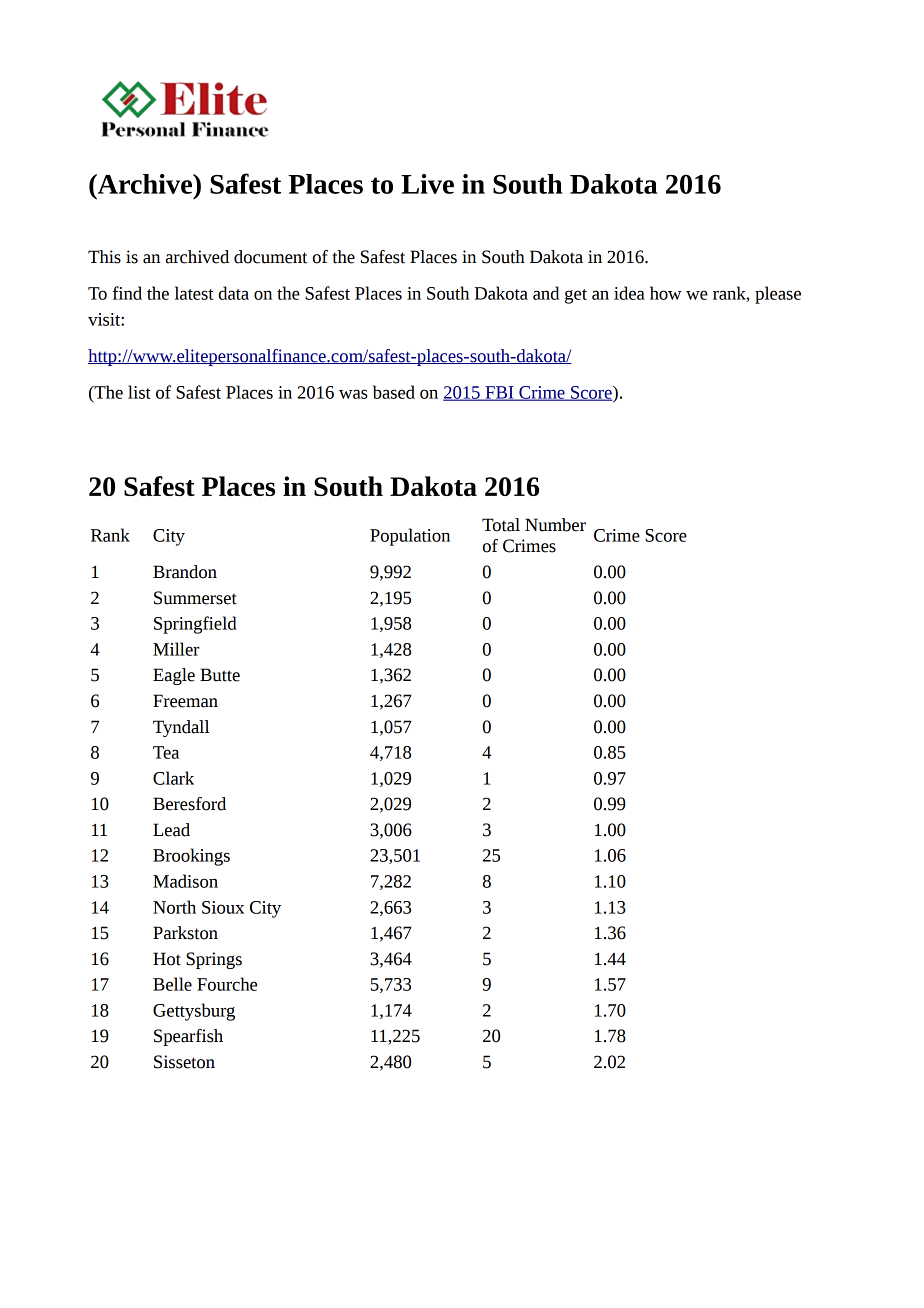 The image size is (924, 1308). I want to click on Sioux, so click(223, 907).
